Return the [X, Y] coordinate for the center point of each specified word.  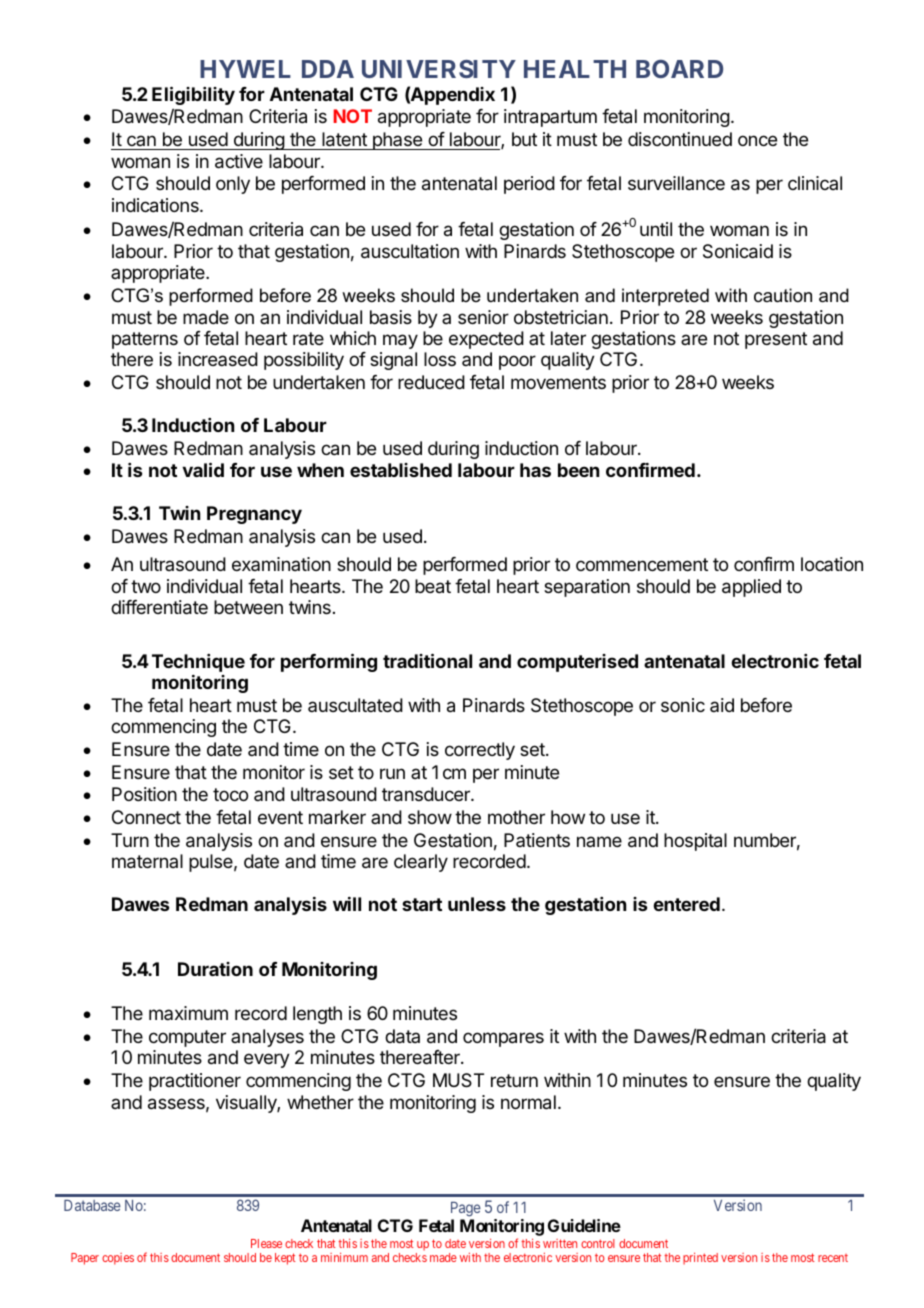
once [757, 140]
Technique [198, 663]
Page [466, 1209]
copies [118, 1259]
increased [218, 359]
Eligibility [193, 95]
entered [686, 904]
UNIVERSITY [439, 69]
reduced [431, 382]
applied [751, 588]
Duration [215, 969]
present [776, 340]
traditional [427, 660]
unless [477, 904]
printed [700, 1259]
